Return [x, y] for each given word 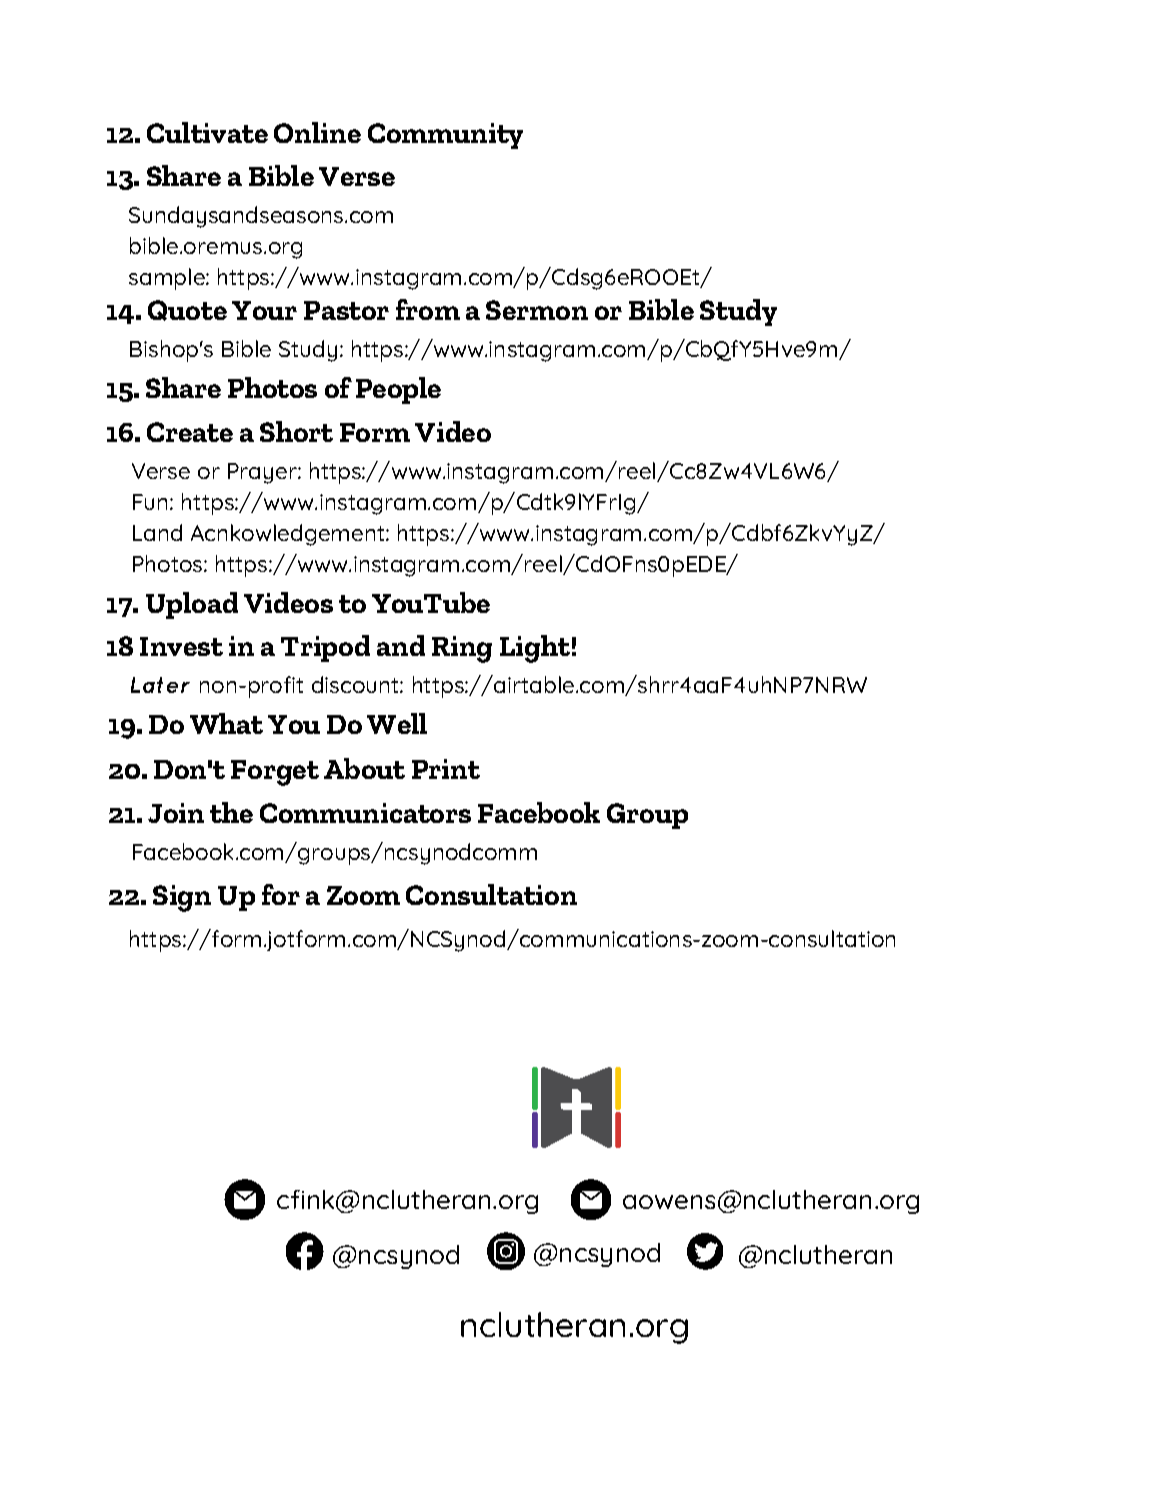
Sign [182, 898]
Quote [187, 310]
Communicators [365, 813]
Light [535, 649]
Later [160, 685]
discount [356, 684]
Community [445, 136]
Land [157, 532]
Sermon [537, 310]
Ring [462, 649]
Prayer [263, 473]
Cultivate [207, 132]
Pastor [346, 310]
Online [317, 132]
